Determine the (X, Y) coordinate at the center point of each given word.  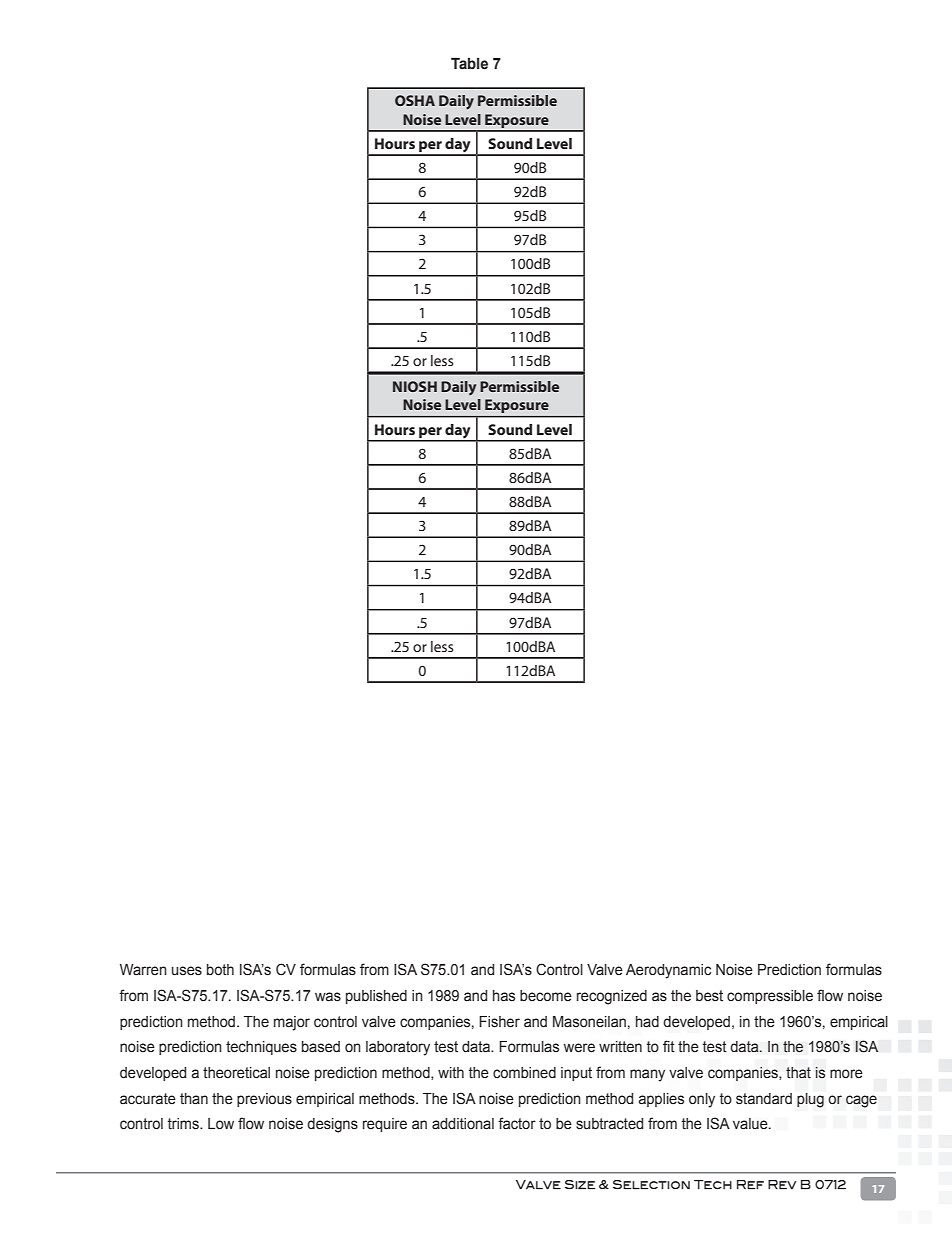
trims (184, 1124)
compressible (770, 997)
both (220, 970)
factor (517, 1123)
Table (469, 63)
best (709, 996)
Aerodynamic (668, 971)
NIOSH (415, 386)
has (504, 996)
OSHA (415, 100)
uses (187, 971)
